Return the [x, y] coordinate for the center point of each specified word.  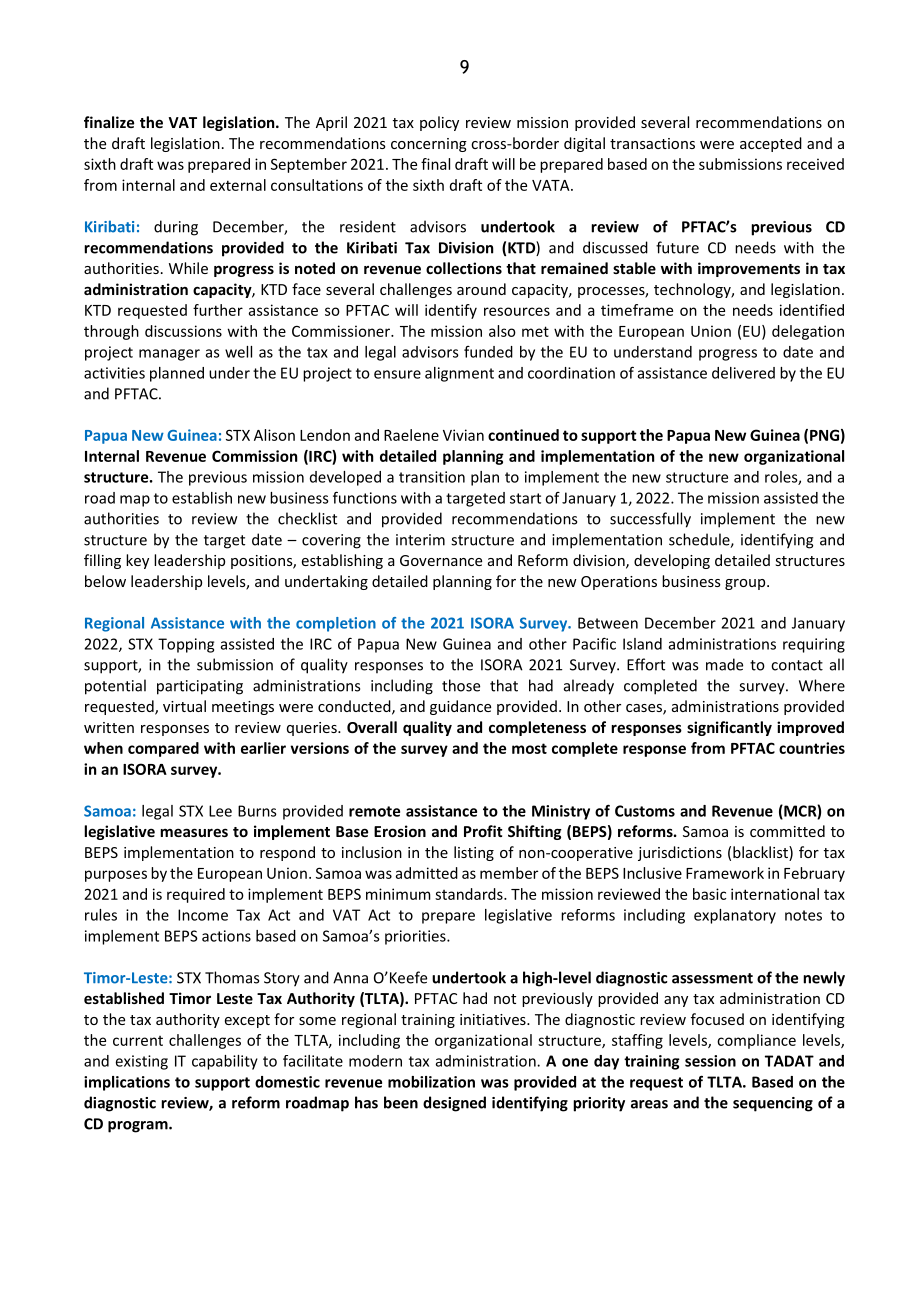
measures [194, 832]
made [724, 664]
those [461, 685]
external [238, 185]
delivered [743, 373]
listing [474, 853]
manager [169, 355]
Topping [186, 645]
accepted [771, 144]
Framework [725, 873]
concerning [429, 145]
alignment [459, 374]
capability [225, 1062]
